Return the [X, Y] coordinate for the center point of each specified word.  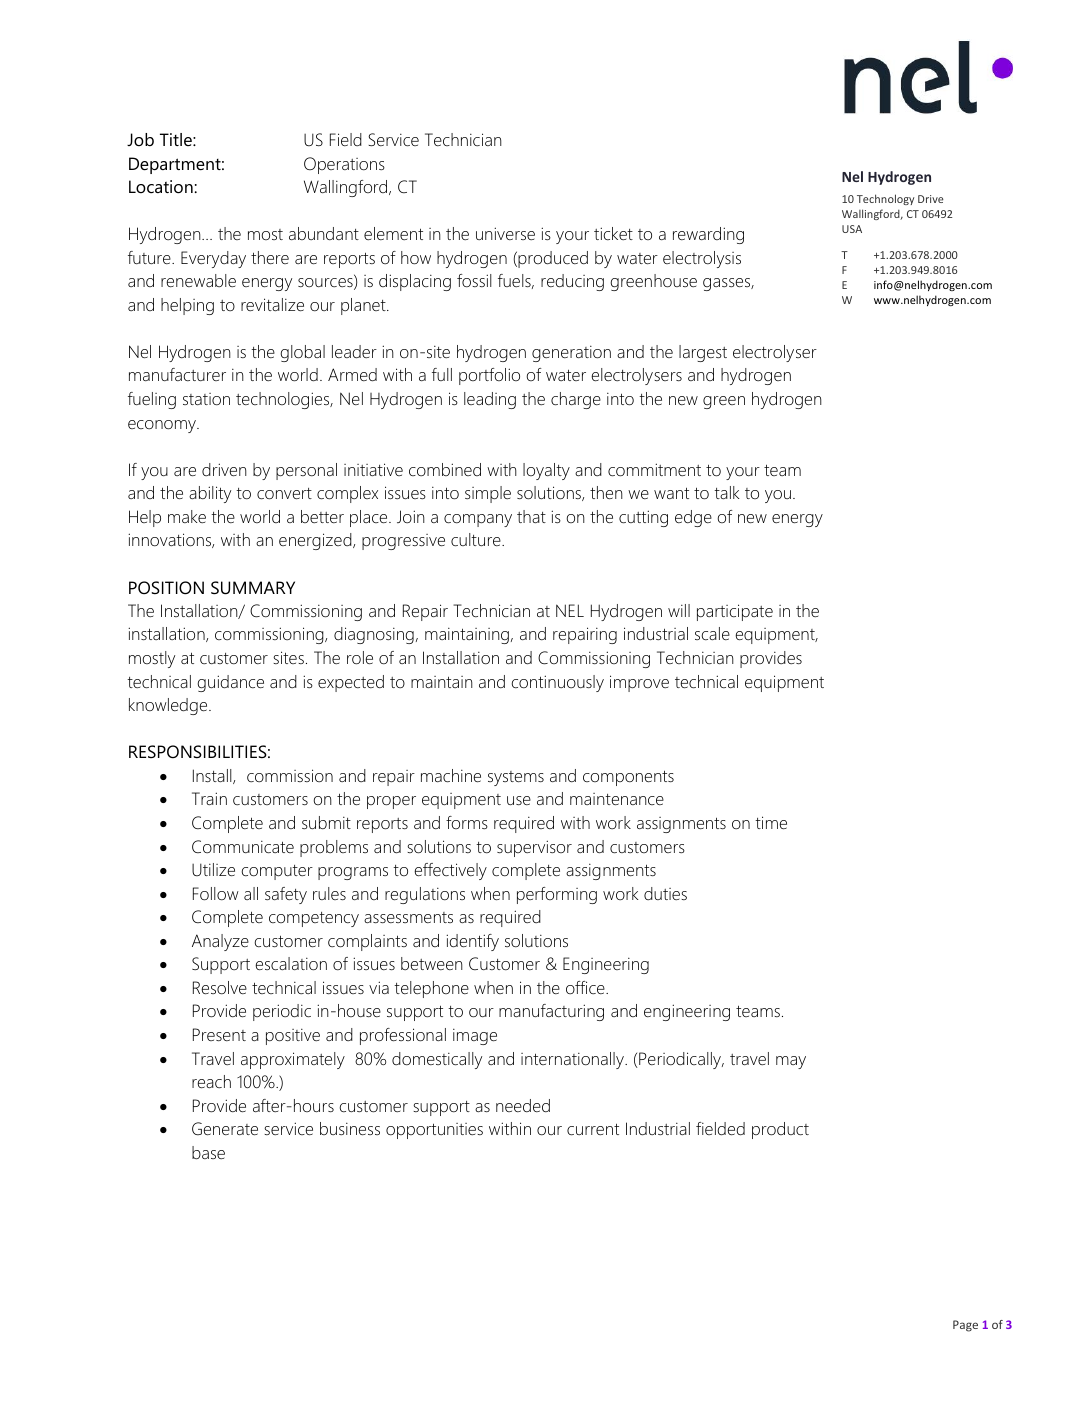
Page [965, 1326]
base [208, 1153]
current [593, 1129]
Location [161, 187]
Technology [885, 199]
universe [505, 233]
